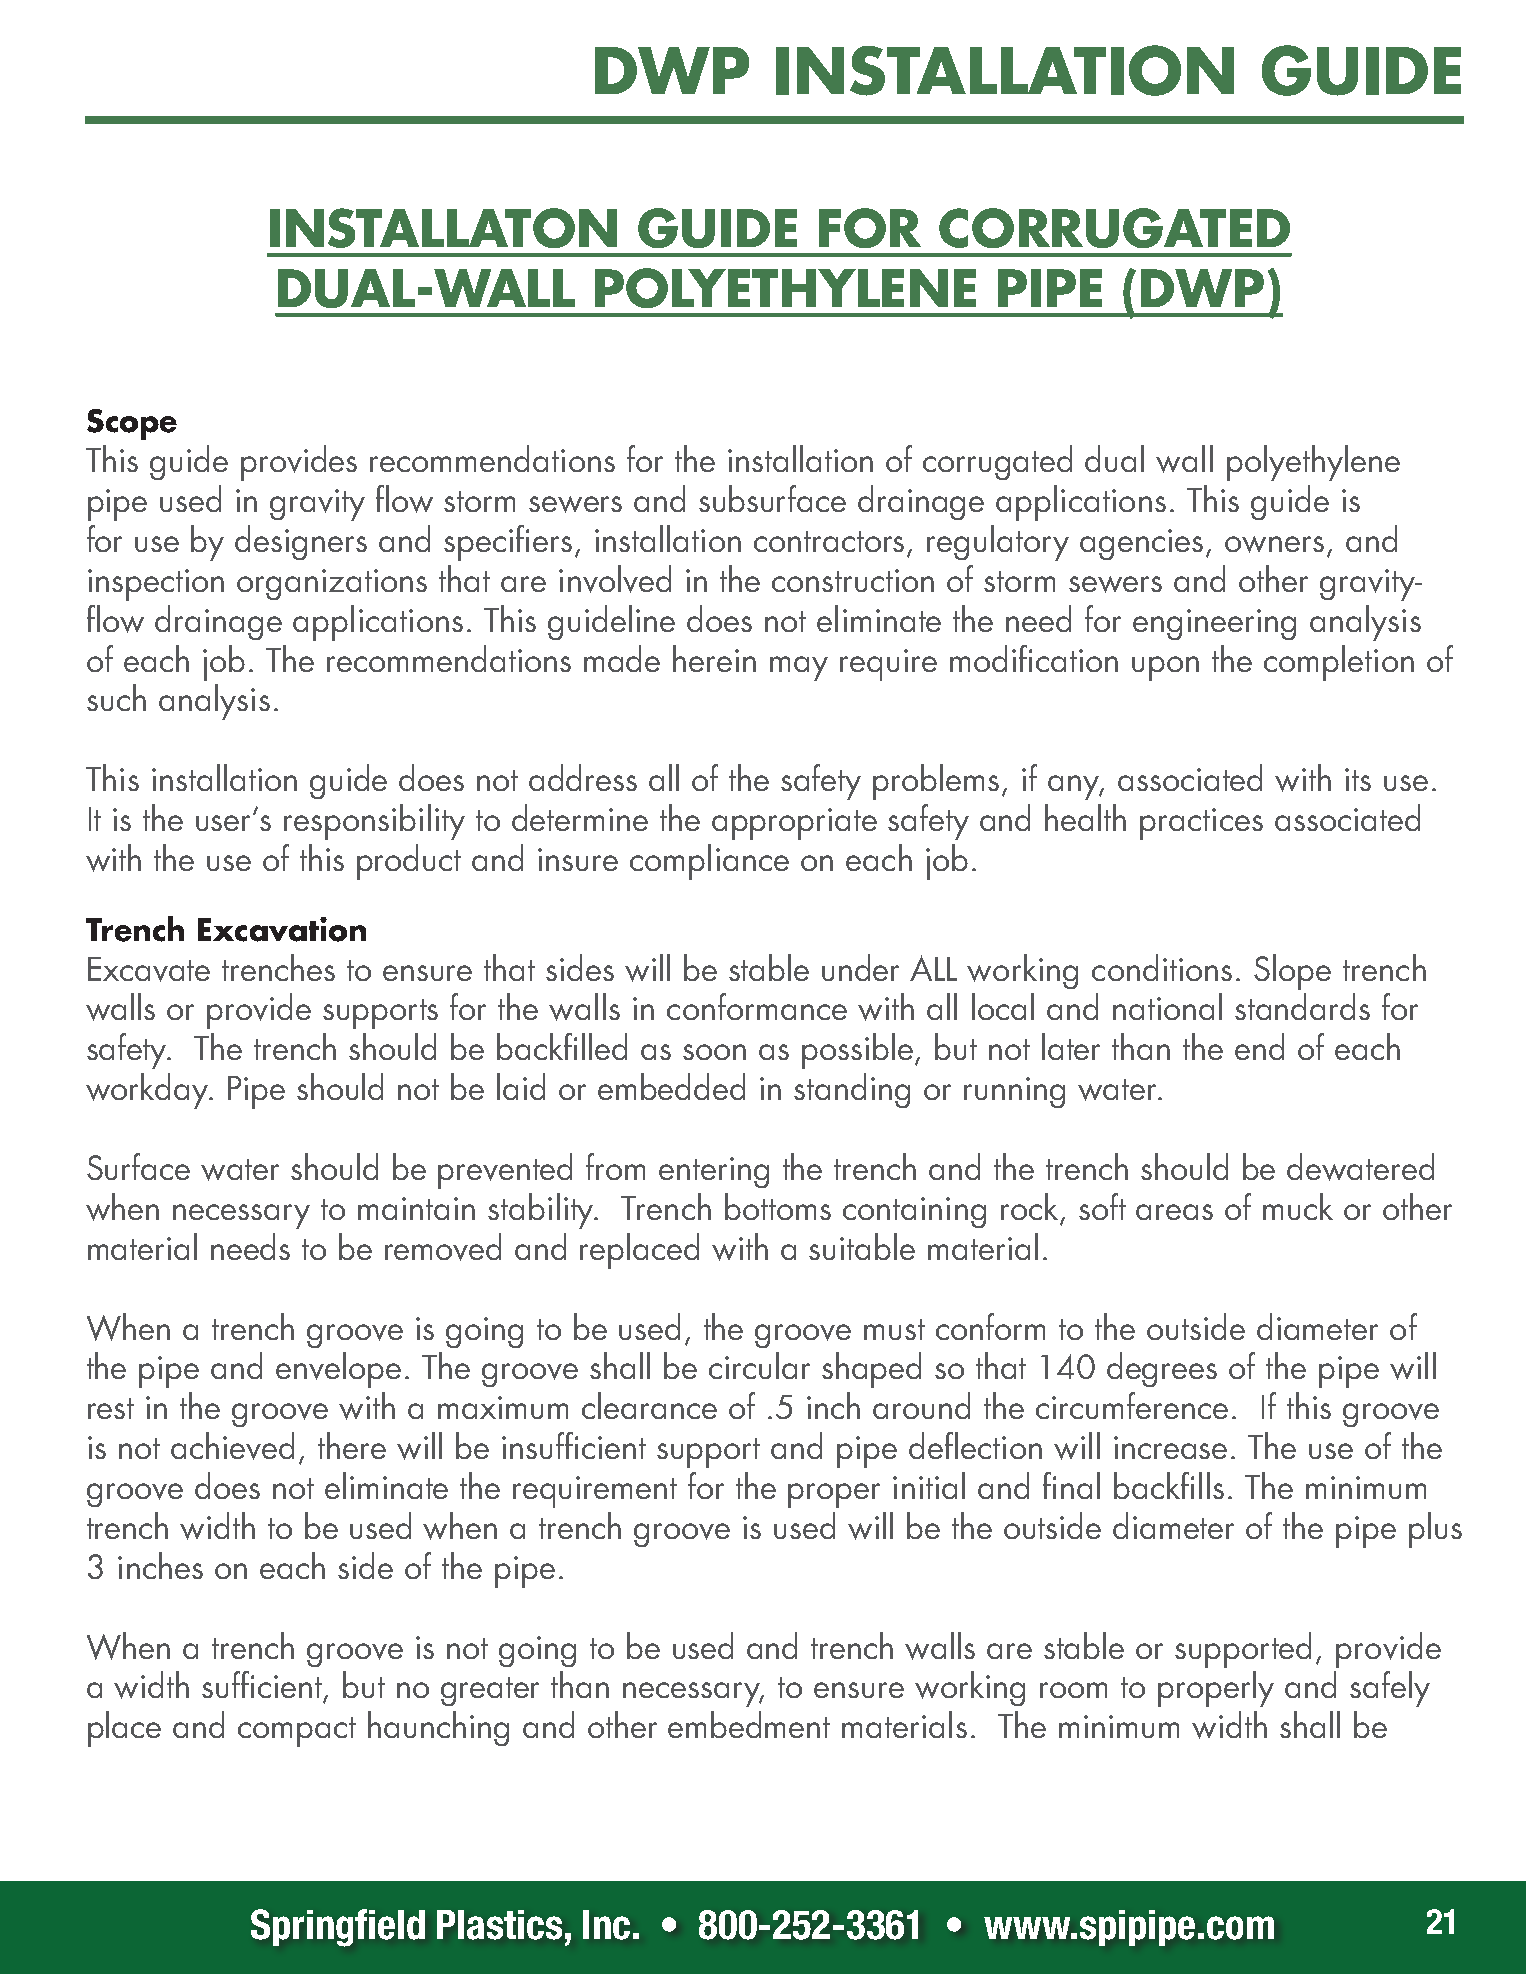 Image resolution: width=1526 pixels, height=1974 pixels. I want to click on designers, so click(301, 542).
